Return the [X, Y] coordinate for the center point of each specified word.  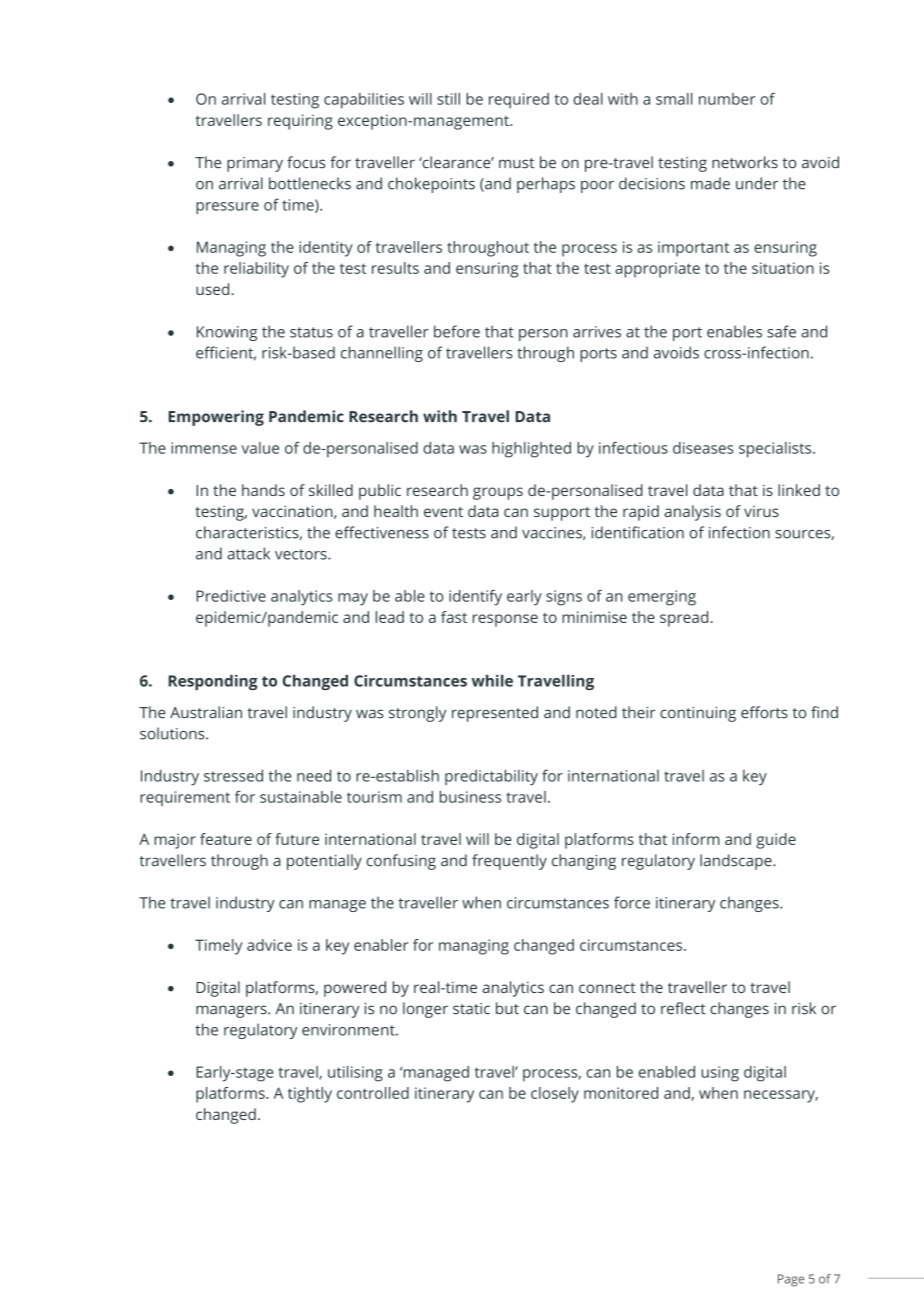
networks [745, 162]
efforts [764, 712]
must [516, 163]
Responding [213, 682]
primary [255, 164]
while [492, 680]
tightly [310, 1095]
